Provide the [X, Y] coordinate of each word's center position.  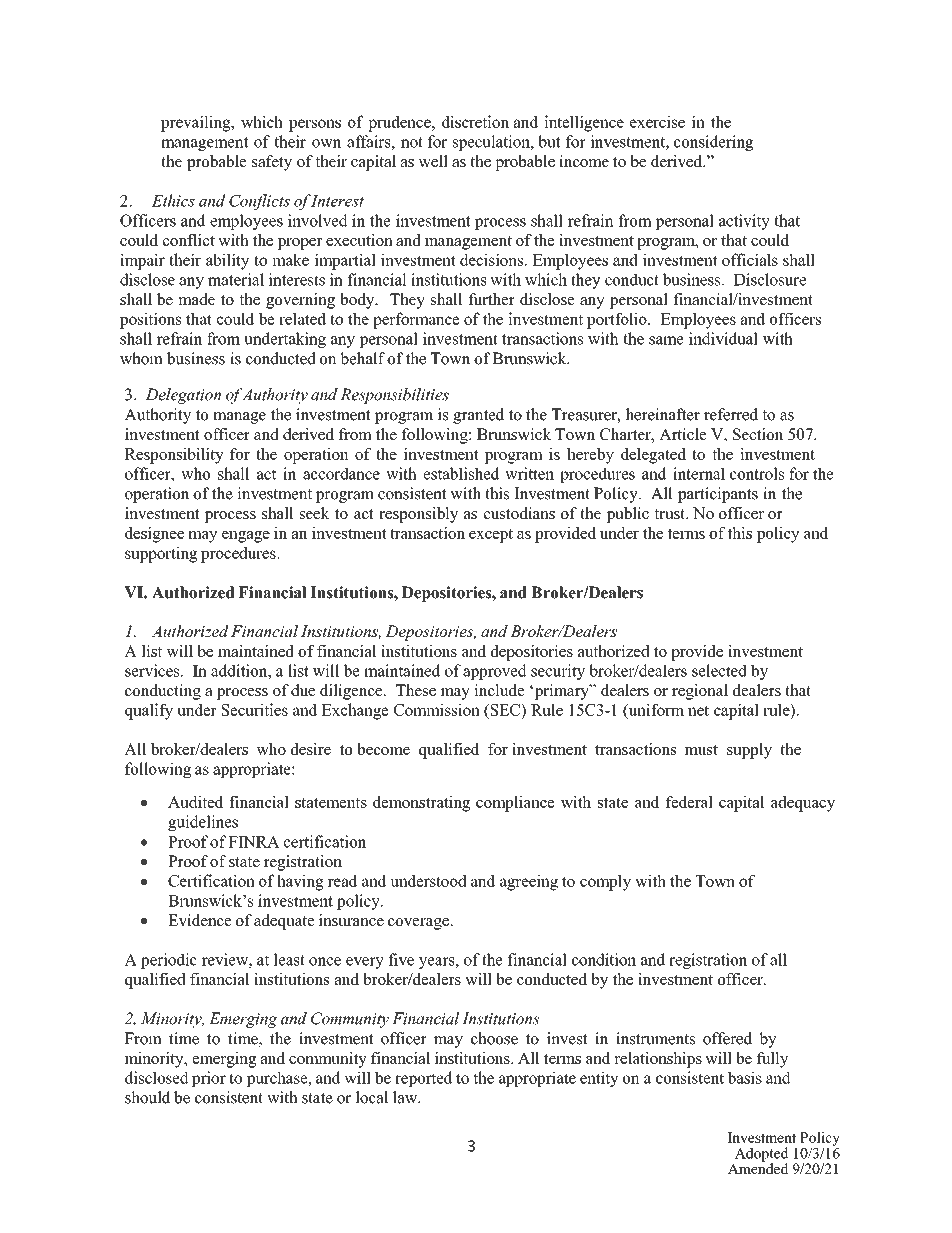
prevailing [197, 123]
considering [714, 143]
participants [718, 495]
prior [209, 1079]
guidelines [203, 823]
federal [689, 802]
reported [423, 1079]
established [461, 473]
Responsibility [174, 456]
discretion [475, 121]
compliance [515, 804]
